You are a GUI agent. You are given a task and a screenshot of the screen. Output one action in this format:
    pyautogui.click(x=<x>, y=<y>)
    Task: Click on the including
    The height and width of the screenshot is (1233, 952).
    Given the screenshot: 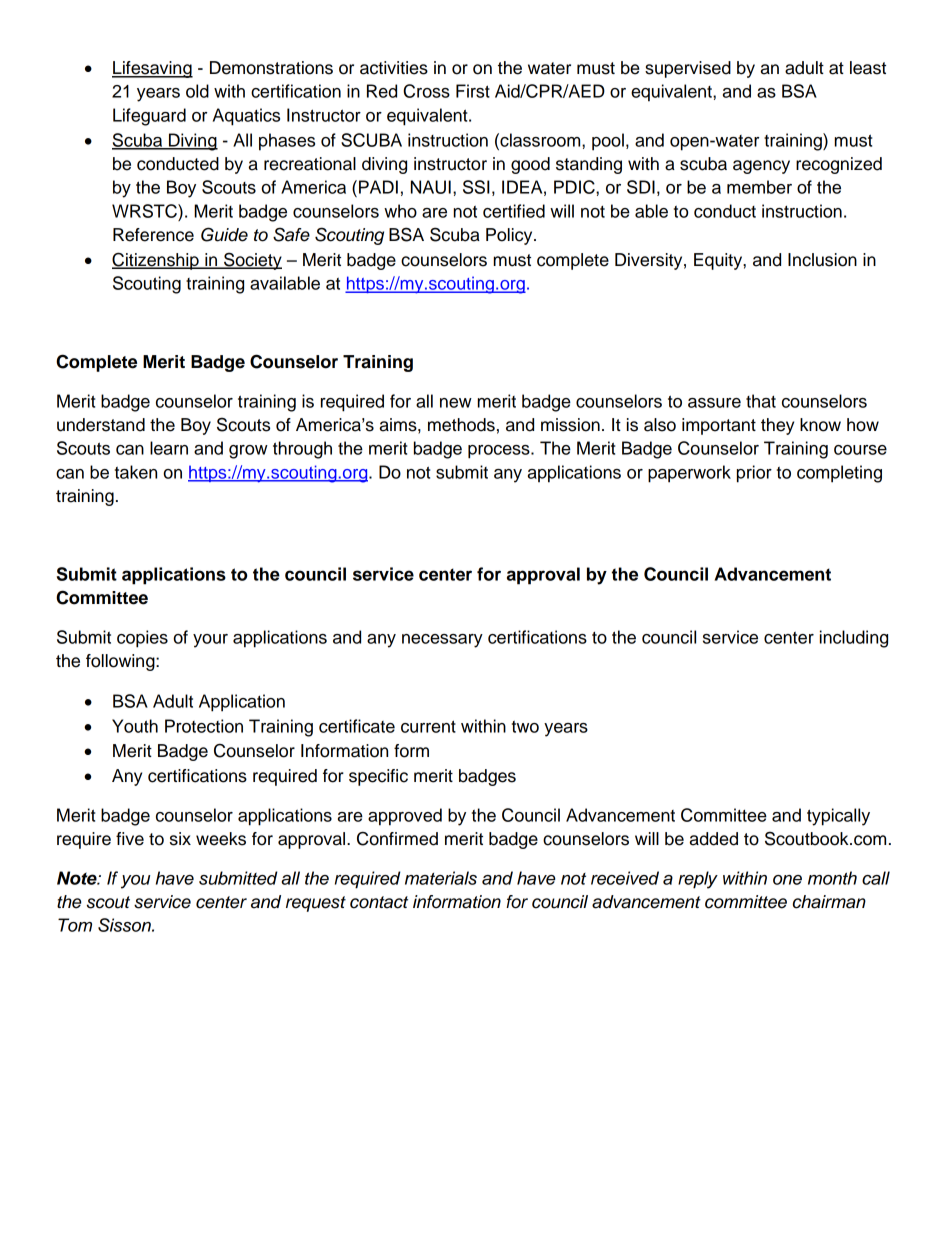 What is the action you would take?
    pyautogui.click(x=854, y=639)
